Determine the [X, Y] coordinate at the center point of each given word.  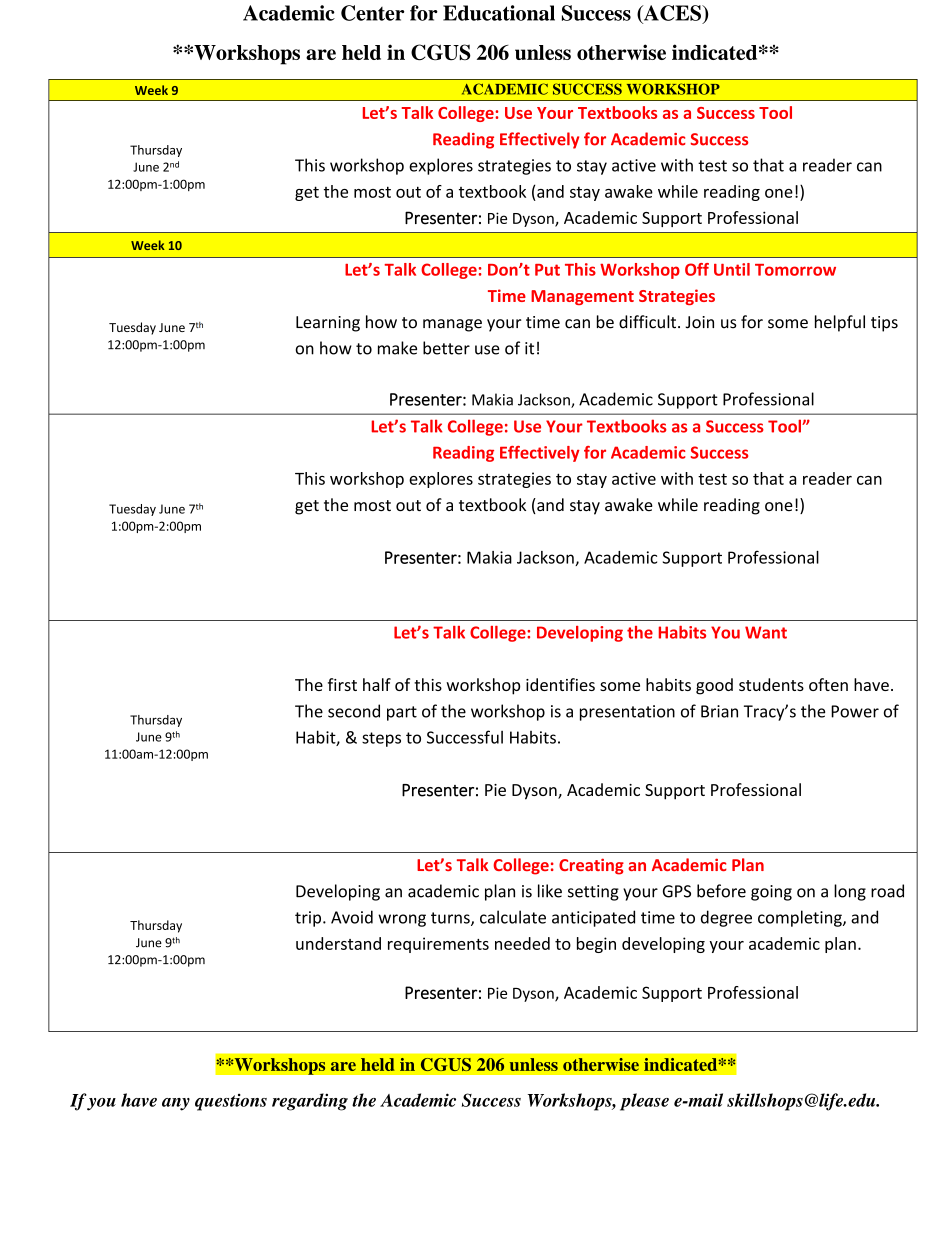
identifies [560, 684]
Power [855, 711]
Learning [328, 324]
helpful [840, 323]
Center [372, 13]
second [354, 711]
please [644, 1102]
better [446, 348]
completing [801, 918]
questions [231, 1102]
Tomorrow [795, 270]
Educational [499, 13]
